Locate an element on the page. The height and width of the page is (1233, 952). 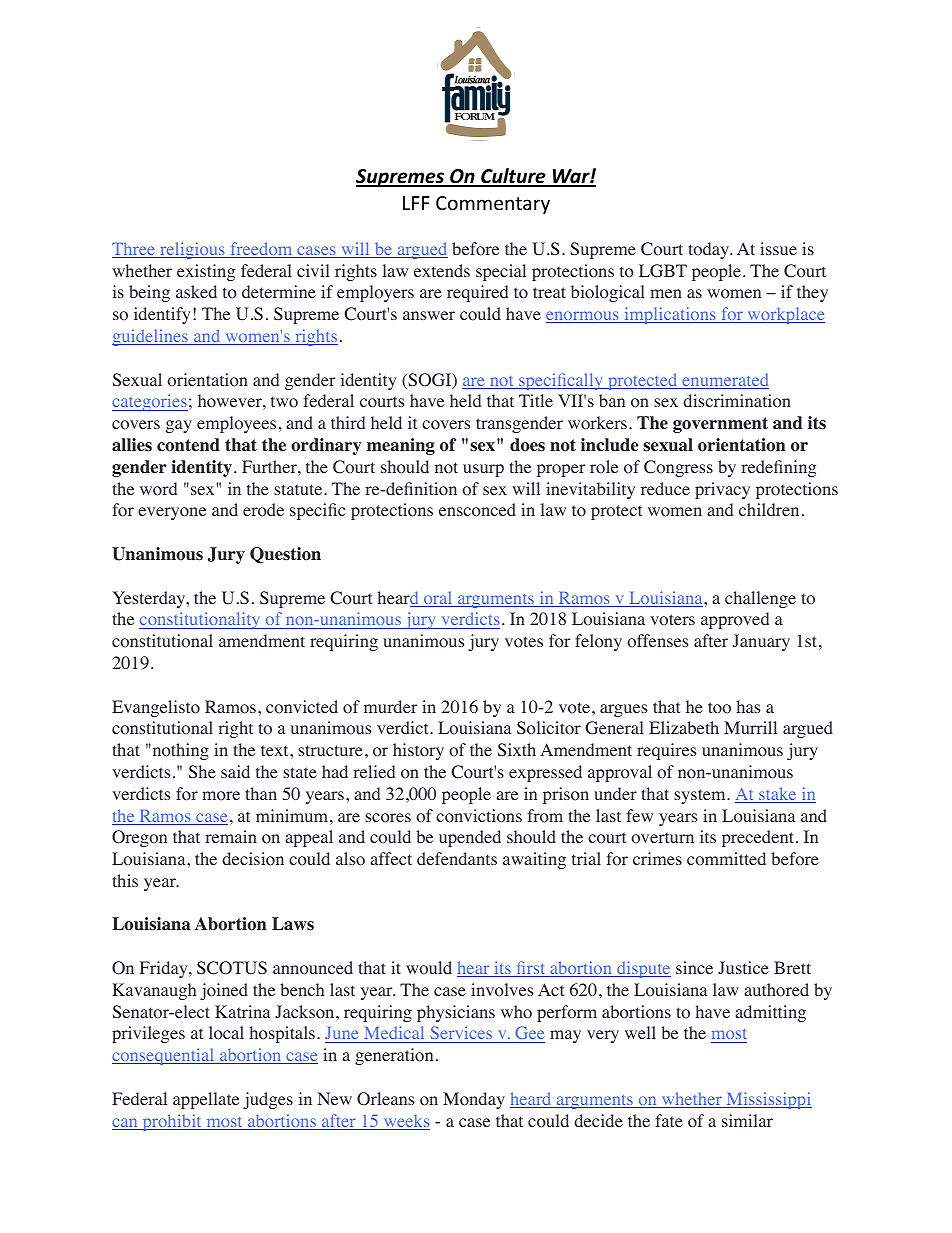
Mississippi is located at coordinates (768, 1100).
